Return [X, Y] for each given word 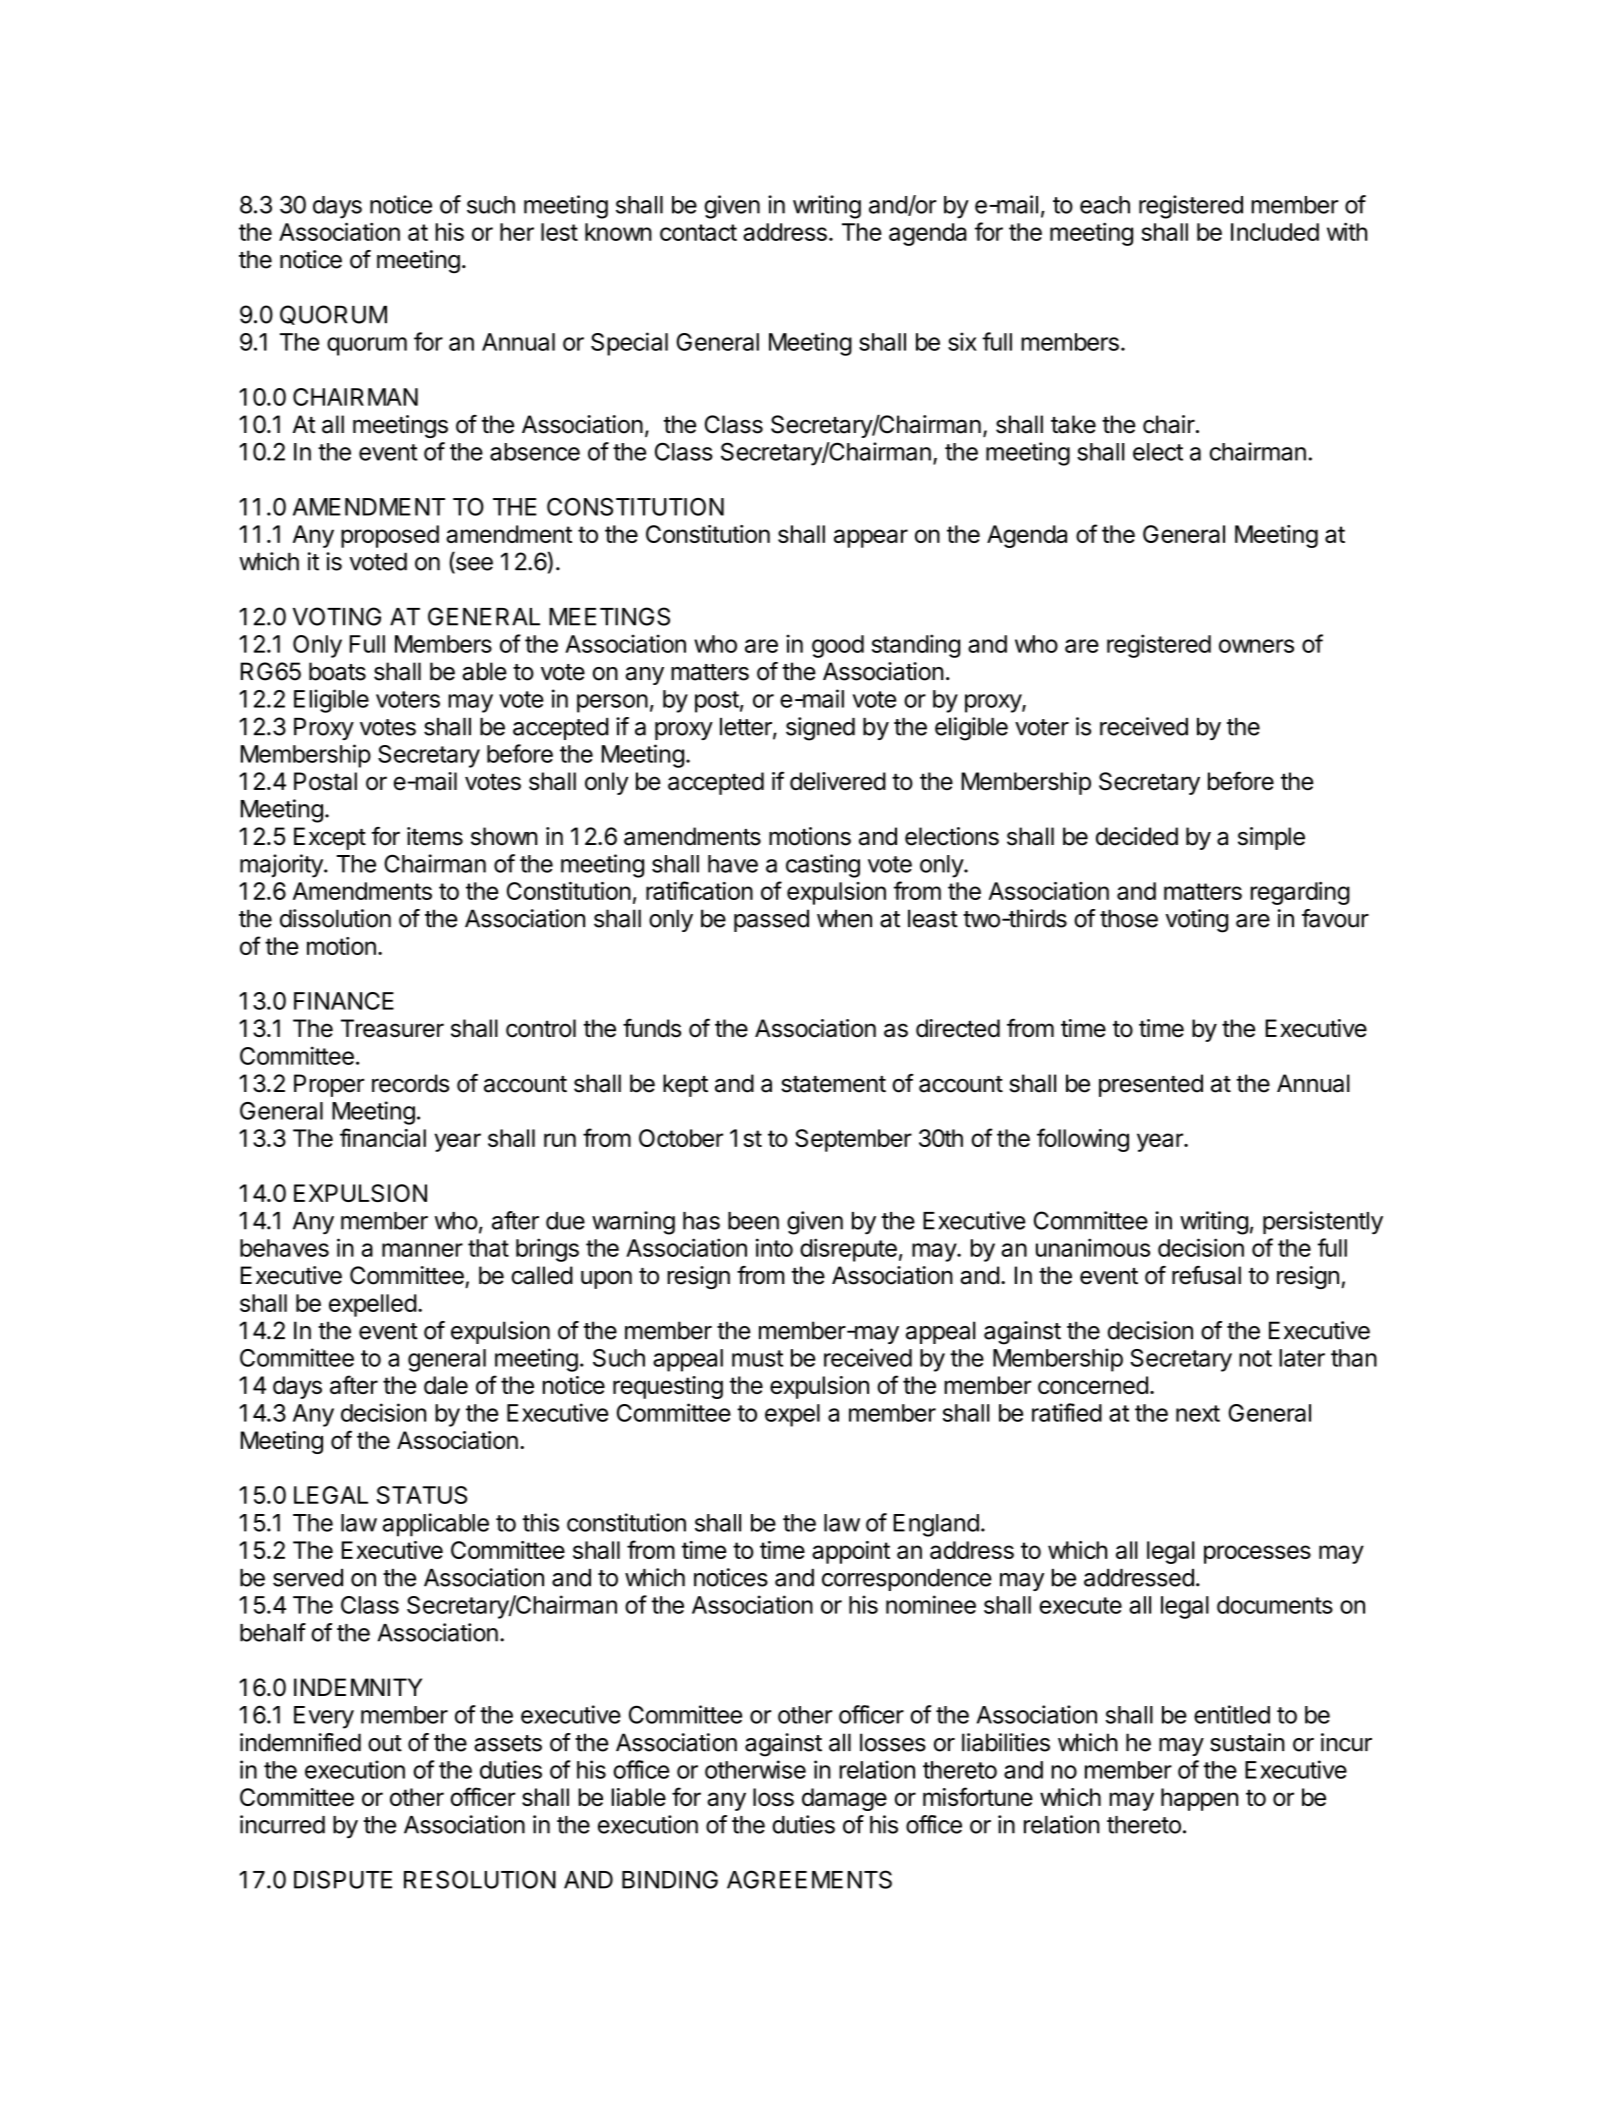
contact [698, 232]
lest [559, 232]
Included [1275, 232]
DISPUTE [343, 1879]
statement [833, 1084]
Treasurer [392, 1028]
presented [1151, 1085]
